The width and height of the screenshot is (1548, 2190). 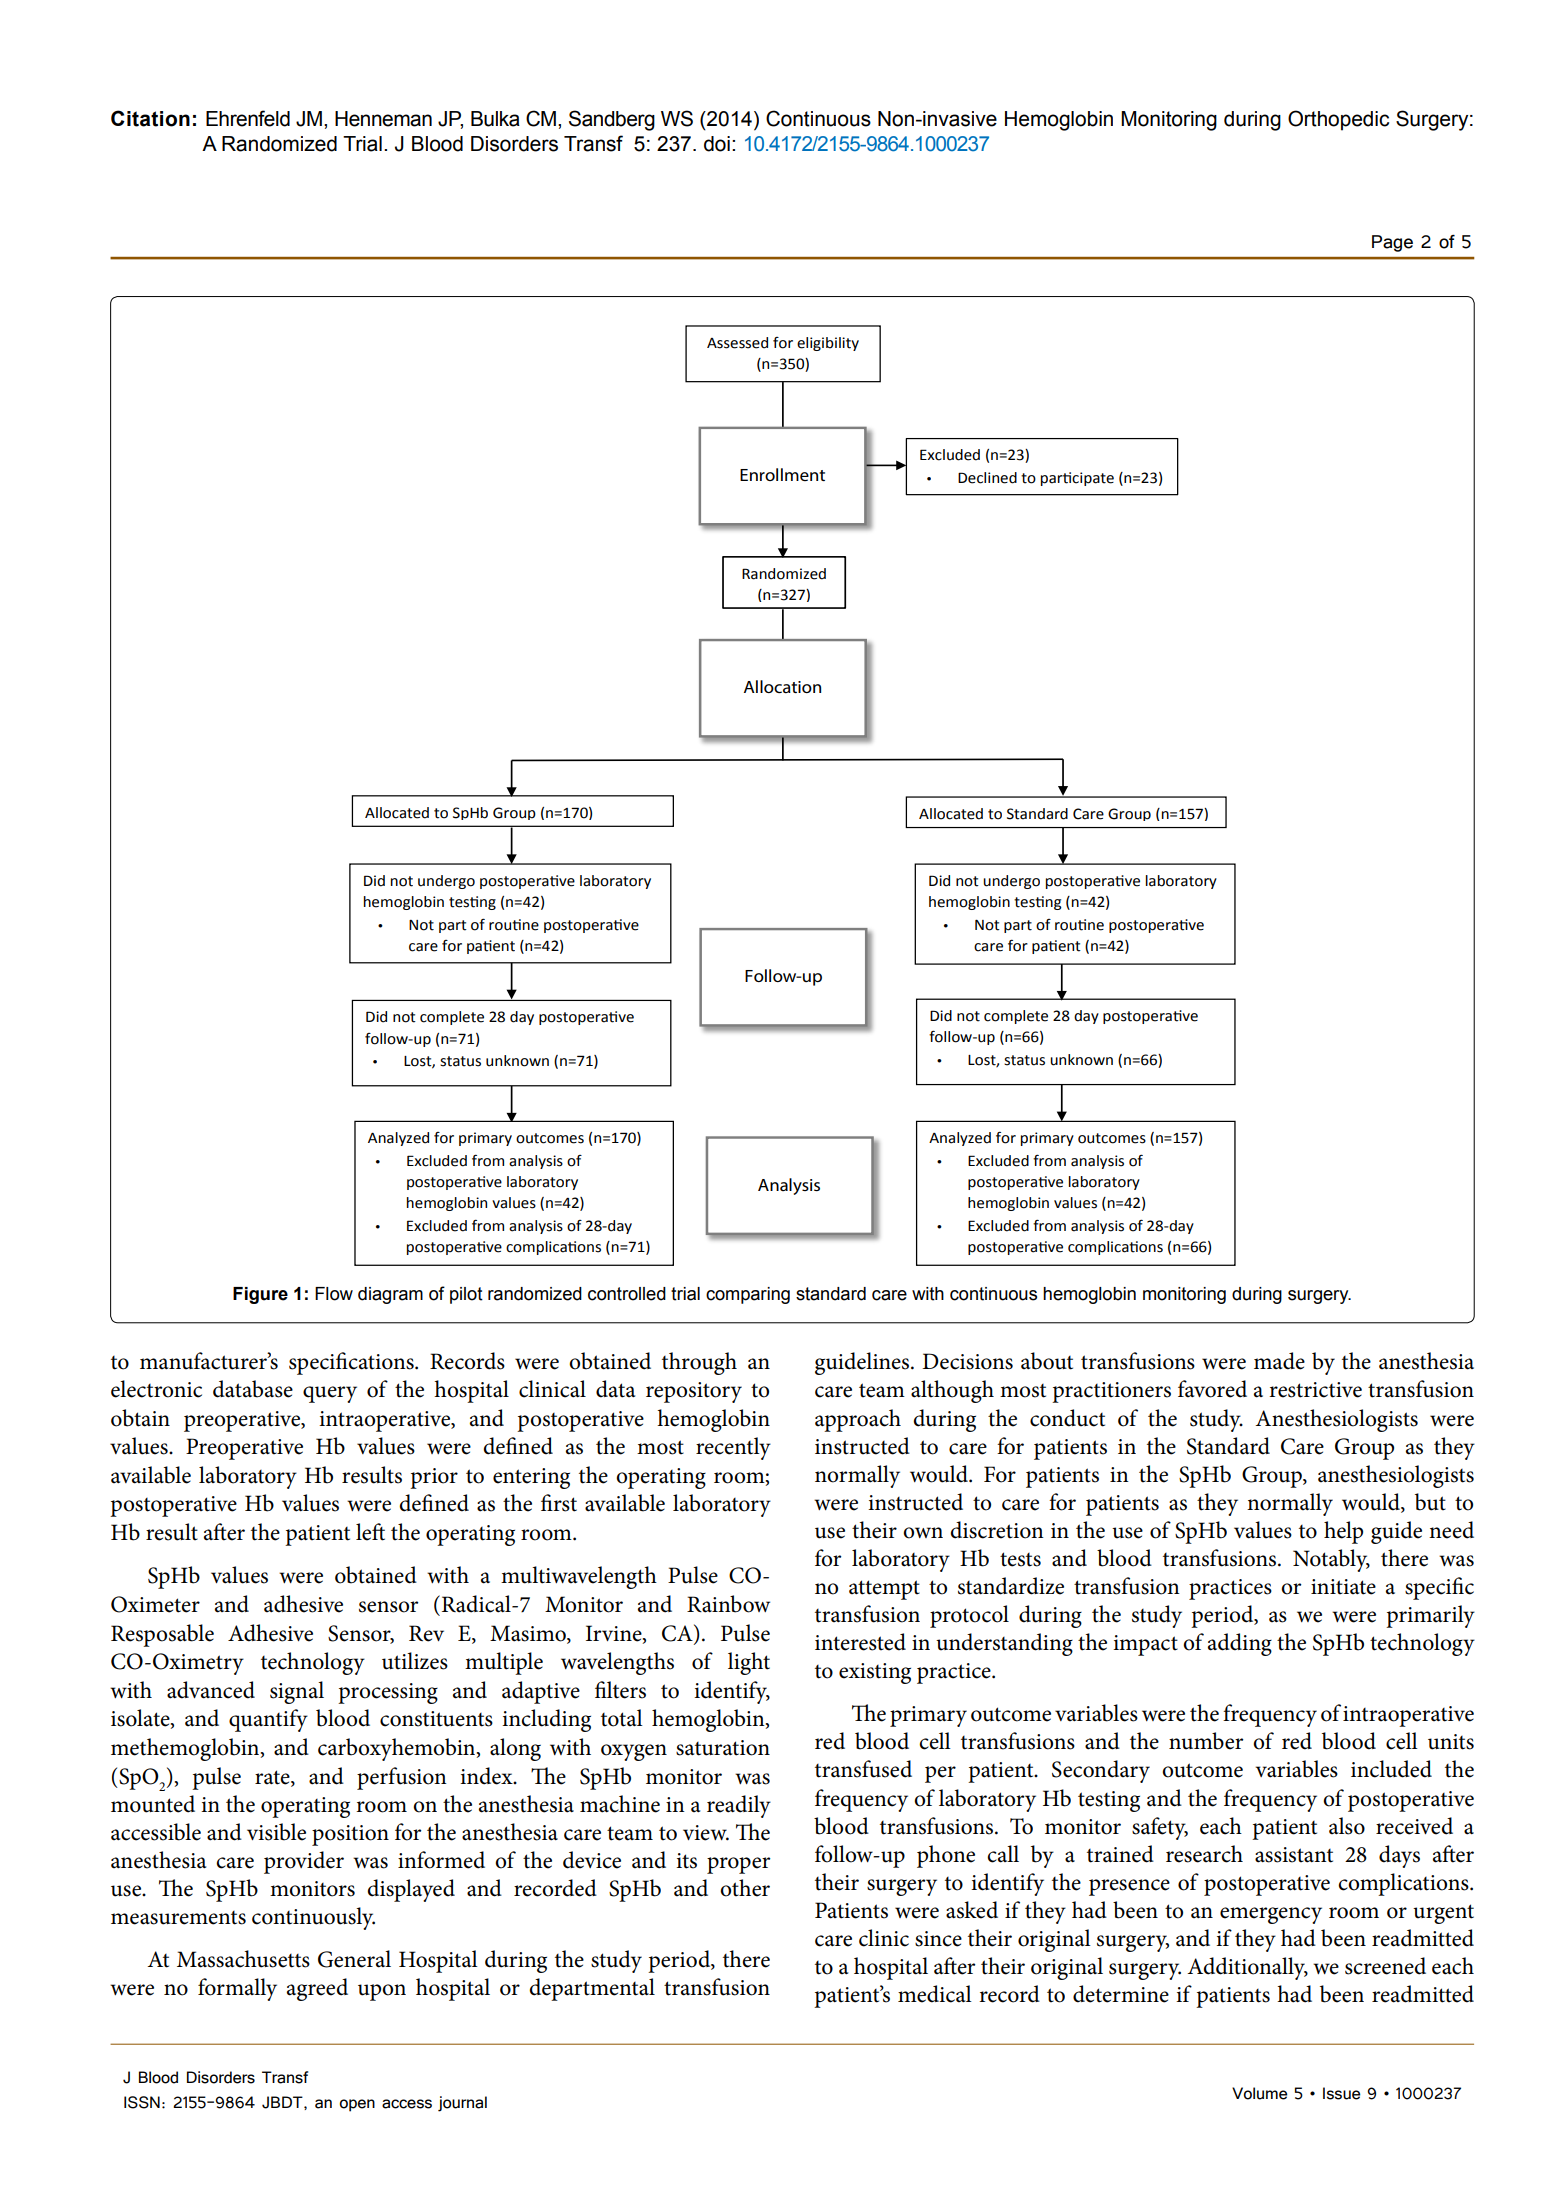 I want to click on Orthopedic, so click(x=1338, y=120).
